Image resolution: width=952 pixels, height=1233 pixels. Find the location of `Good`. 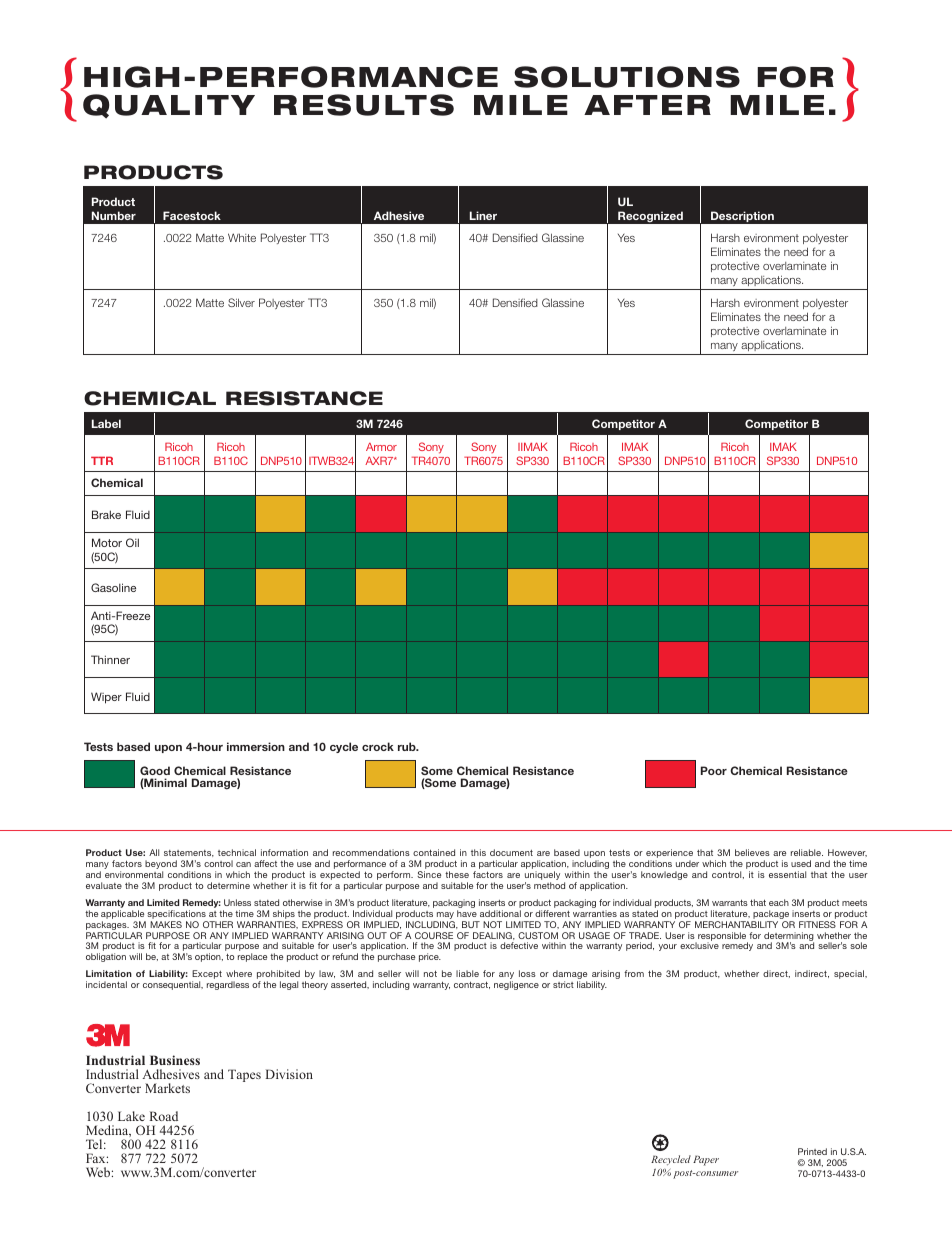

Good is located at coordinates (155, 770).
